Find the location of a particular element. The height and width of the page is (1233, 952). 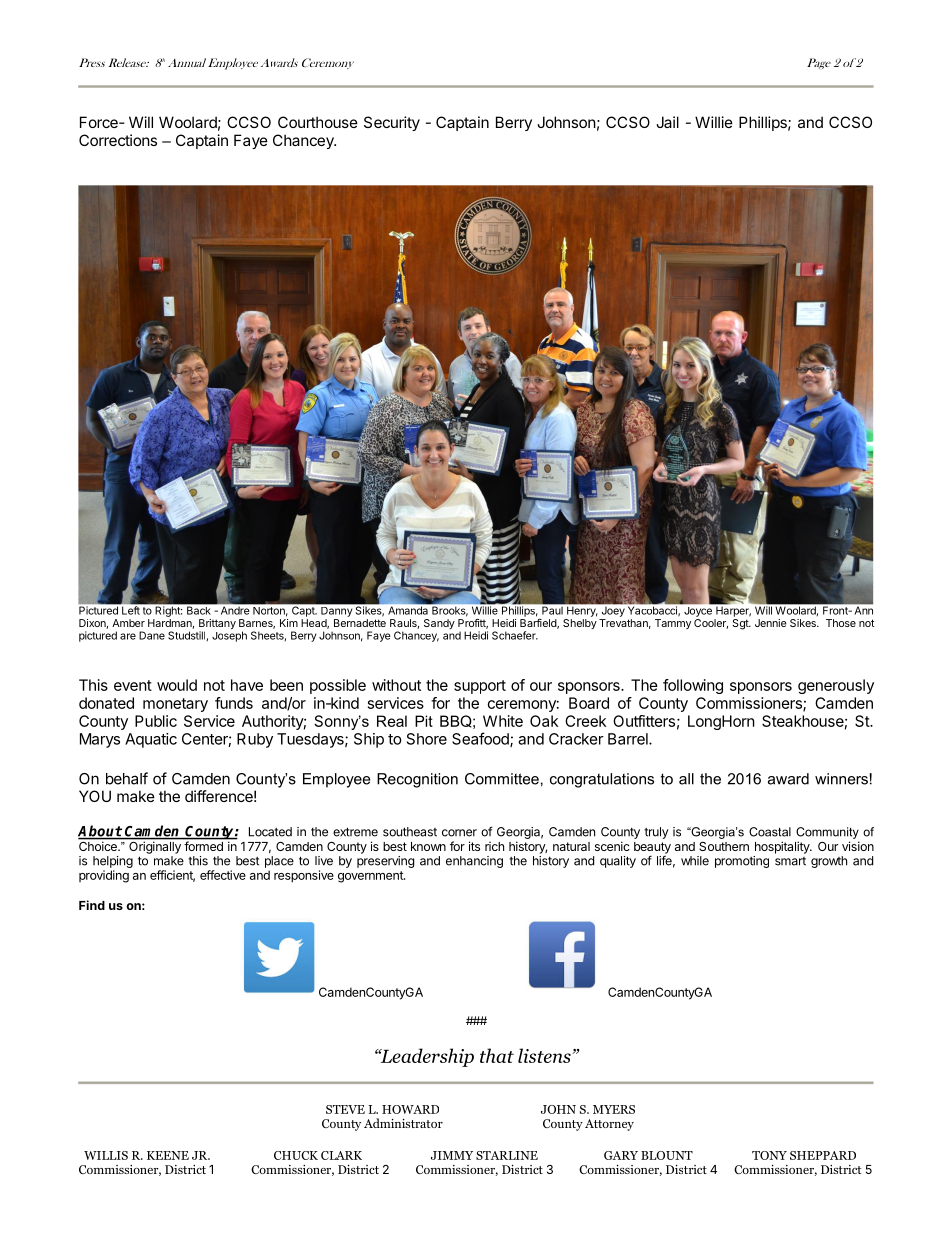

Corrections is located at coordinates (118, 140).
